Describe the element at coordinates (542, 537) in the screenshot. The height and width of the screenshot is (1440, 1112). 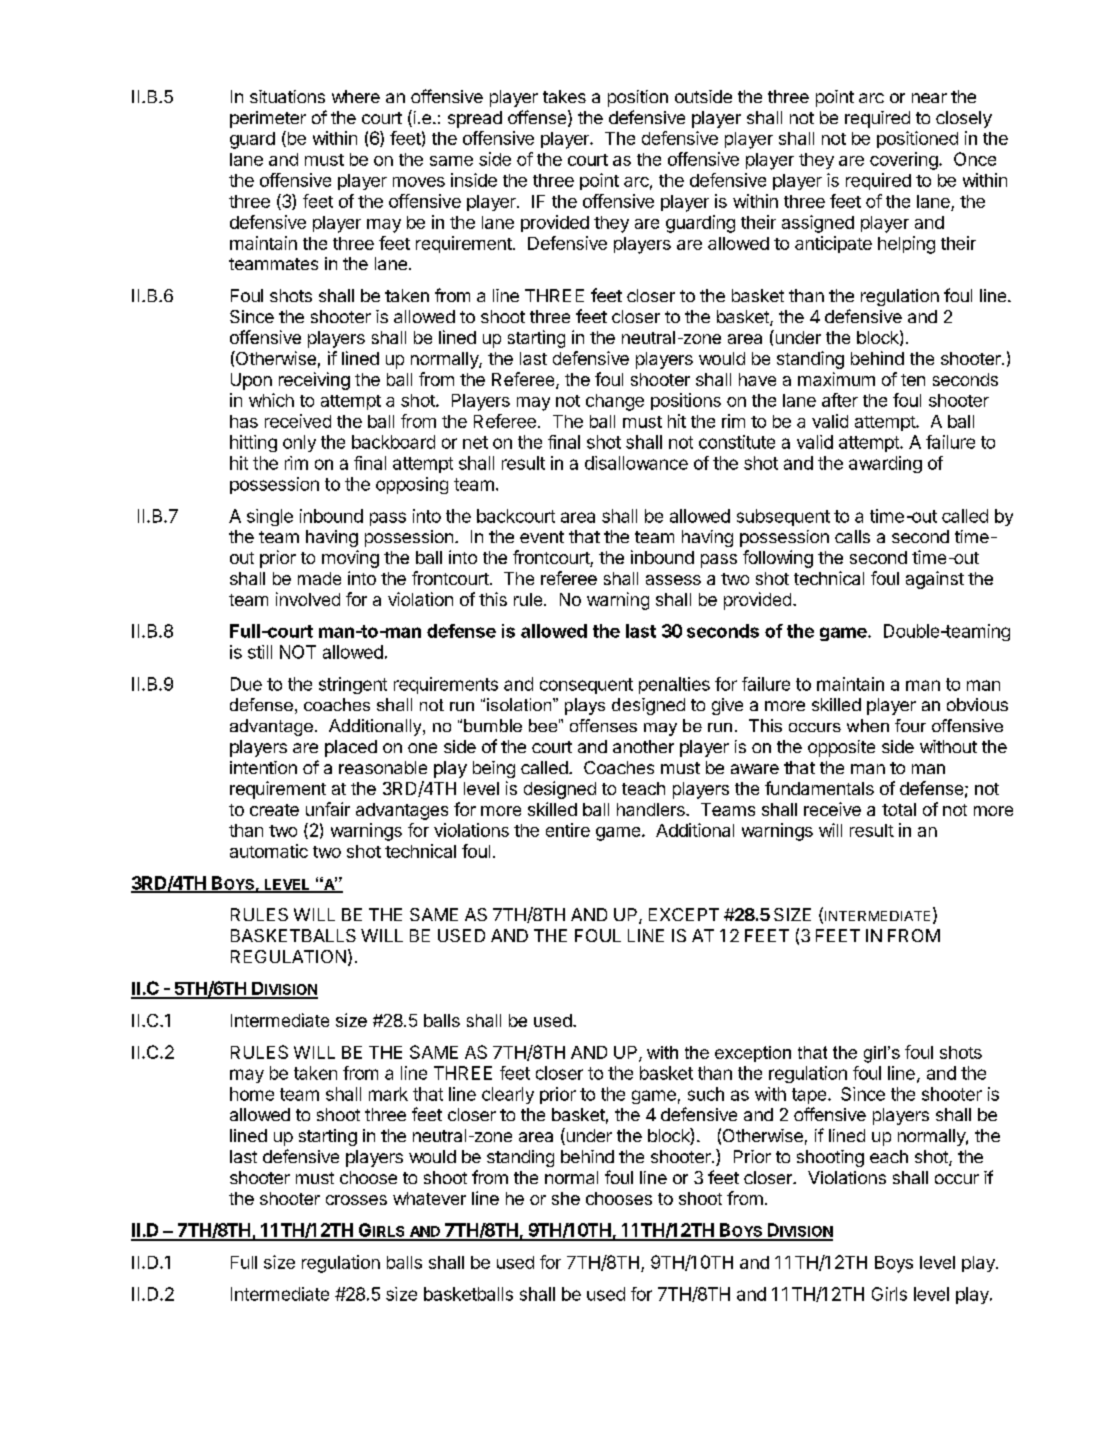
I see `event` at that location.
